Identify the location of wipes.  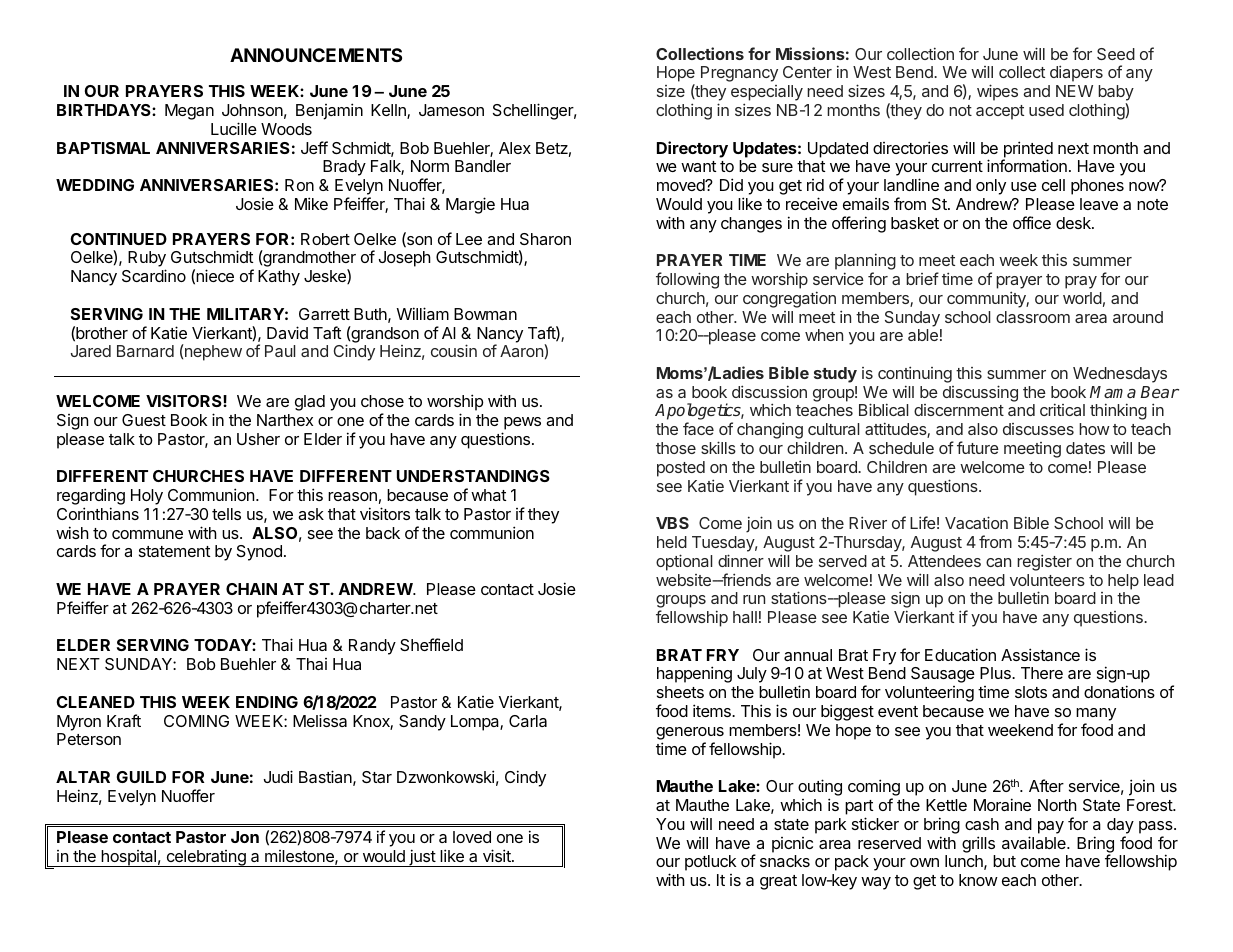
(997, 92).
